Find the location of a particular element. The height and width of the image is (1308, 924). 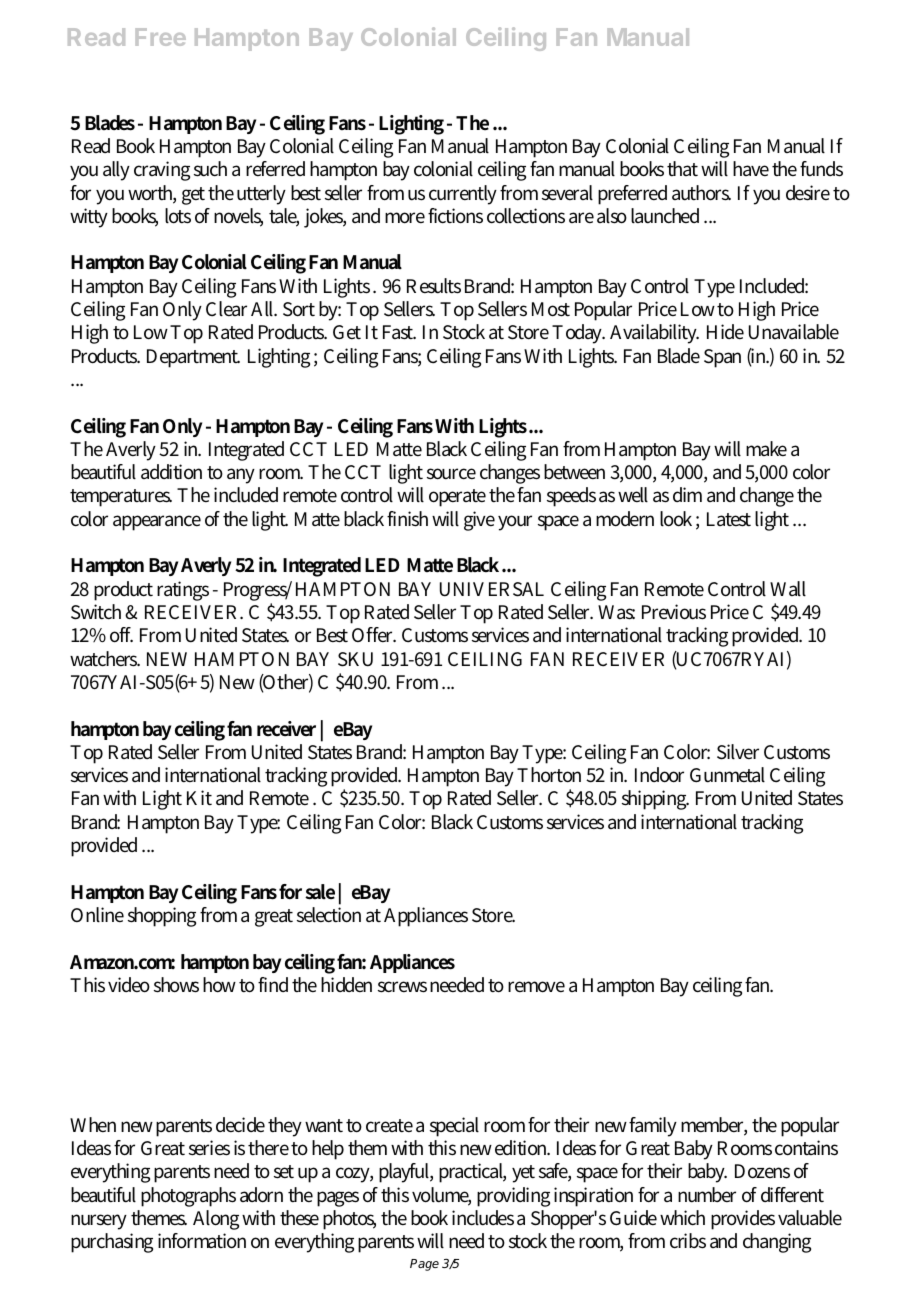

Gunmetal is located at coordinates (727, 775).
